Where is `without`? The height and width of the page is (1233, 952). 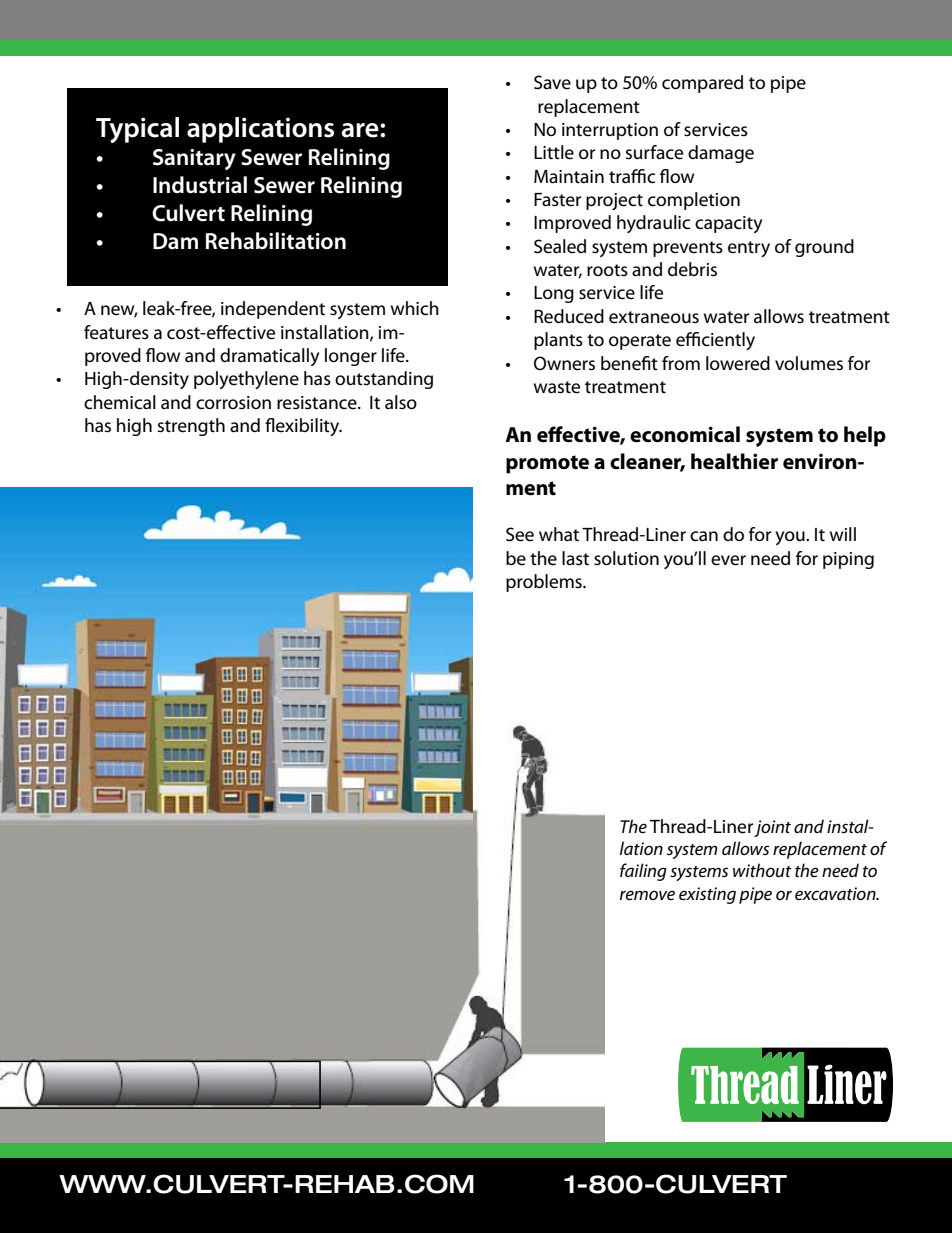 without is located at coordinates (762, 870).
